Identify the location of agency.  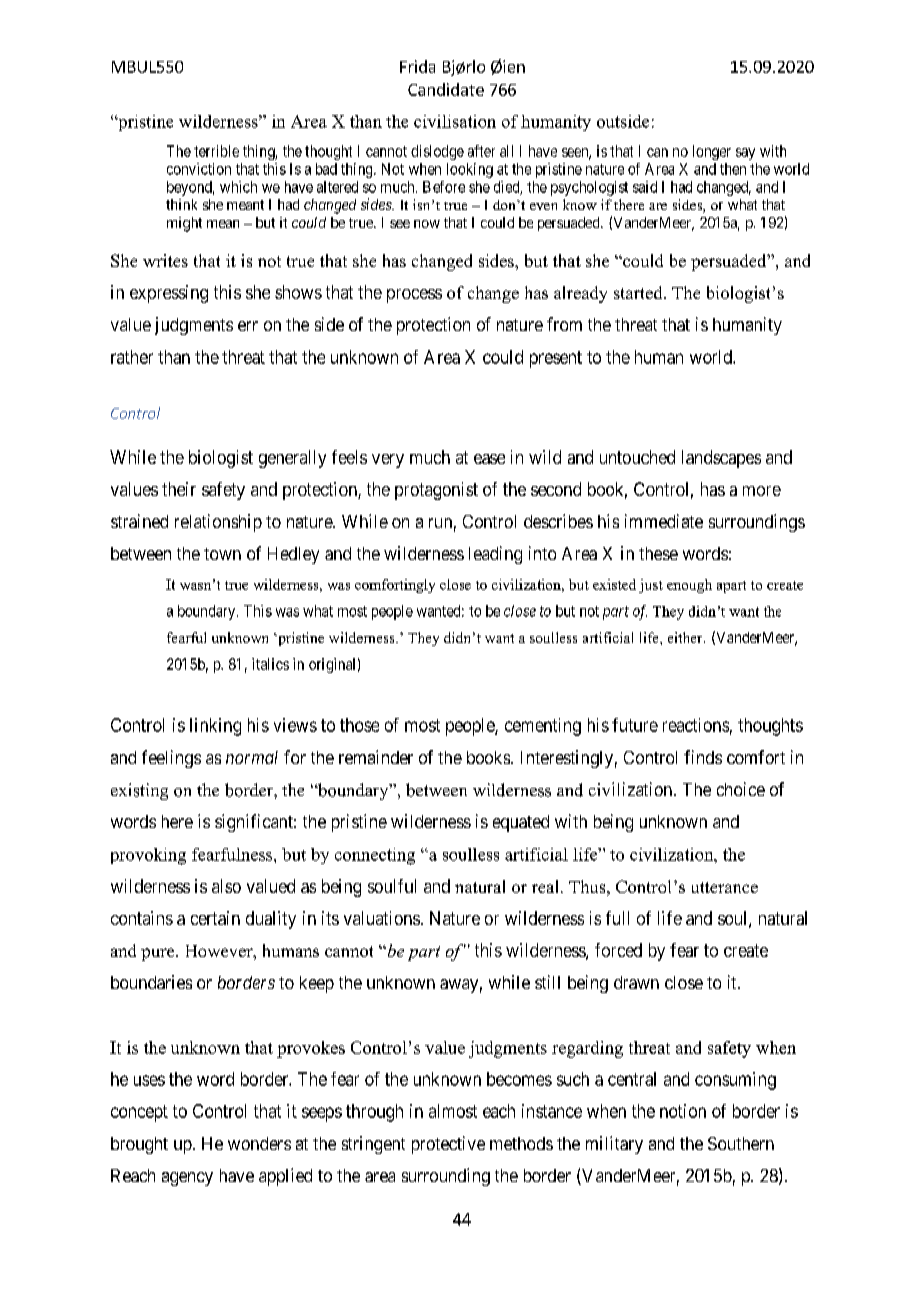
(187, 1179).
